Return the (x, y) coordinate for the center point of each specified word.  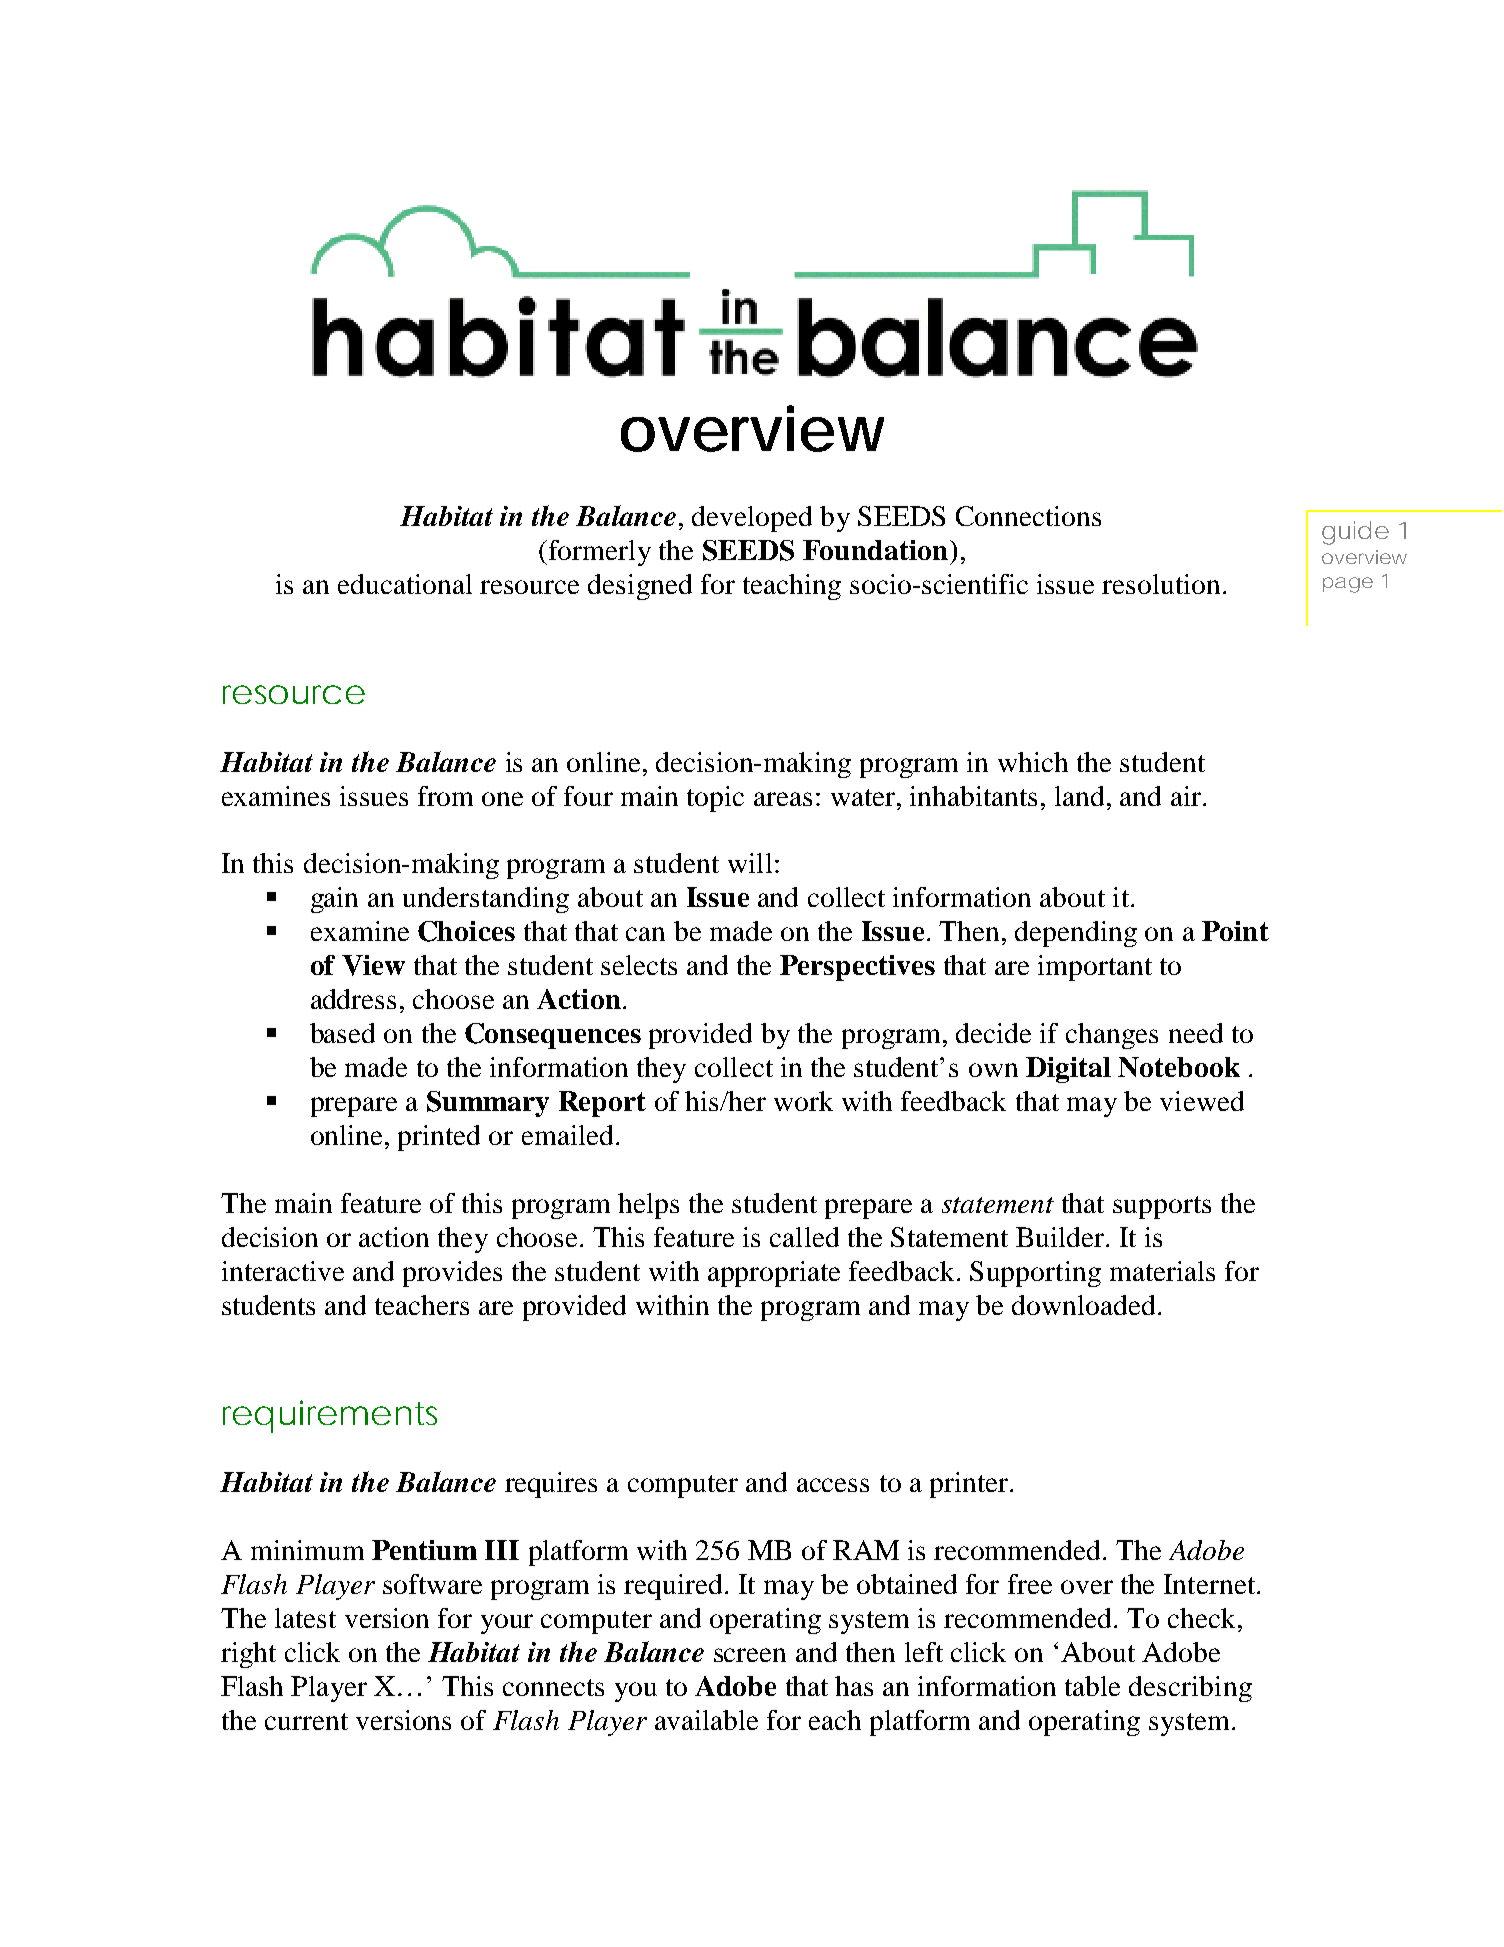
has (854, 1686)
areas (783, 799)
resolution (1161, 584)
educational (405, 584)
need (1196, 1033)
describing (1190, 1689)
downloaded (1083, 1305)
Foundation (877, 550)
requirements (330, 1416)
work (803, 1101)
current (306, 1721)
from (445, 796)
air (1186, 796)
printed (439, 1138)
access (833, 1485)
